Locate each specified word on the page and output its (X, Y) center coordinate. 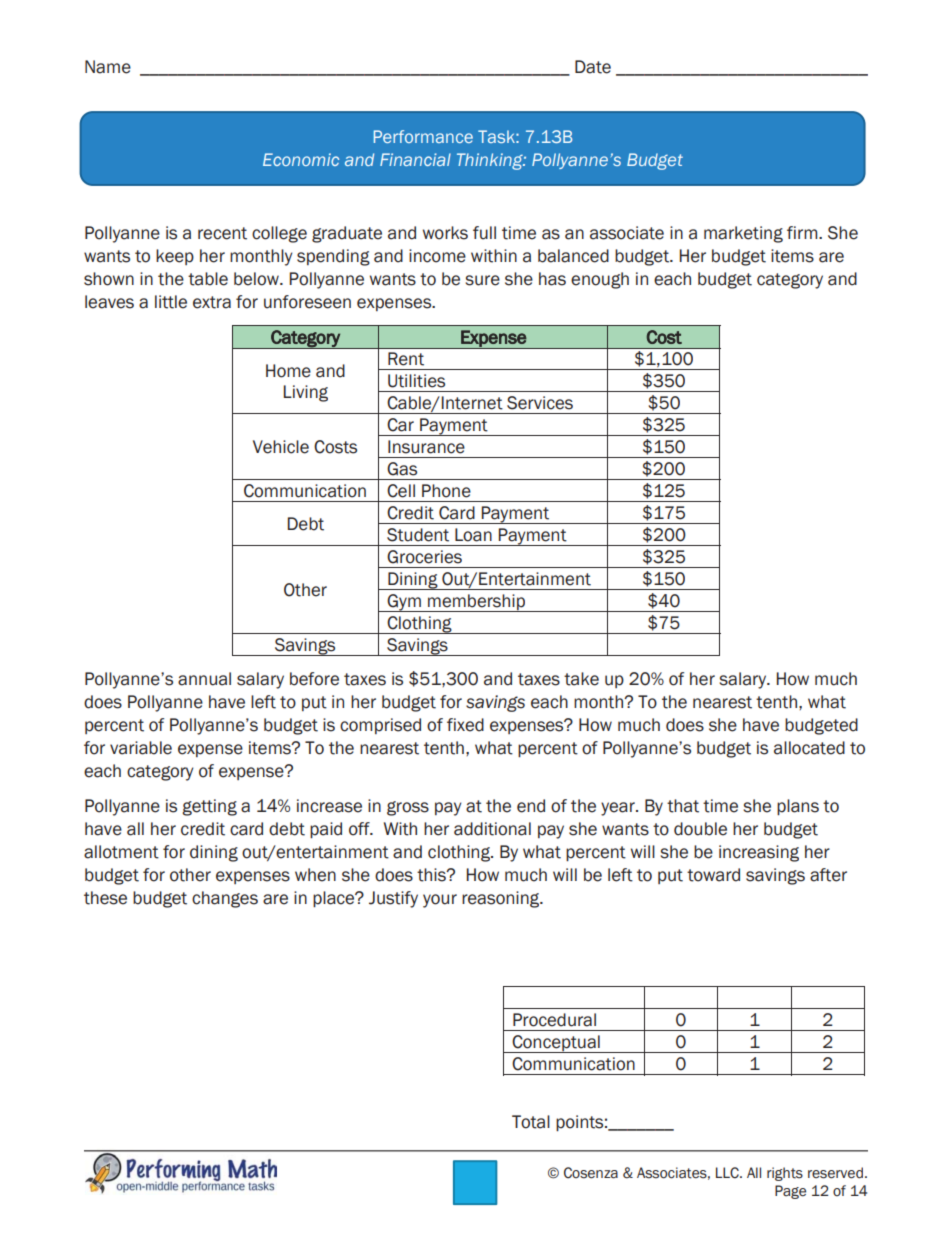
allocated (809, 748)
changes (225, 899)
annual (204, 679)
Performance (423, 136)
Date (593, 67)
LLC (728, 1173)
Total (531, 1122)
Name (108, 67)
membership (476, 603)
